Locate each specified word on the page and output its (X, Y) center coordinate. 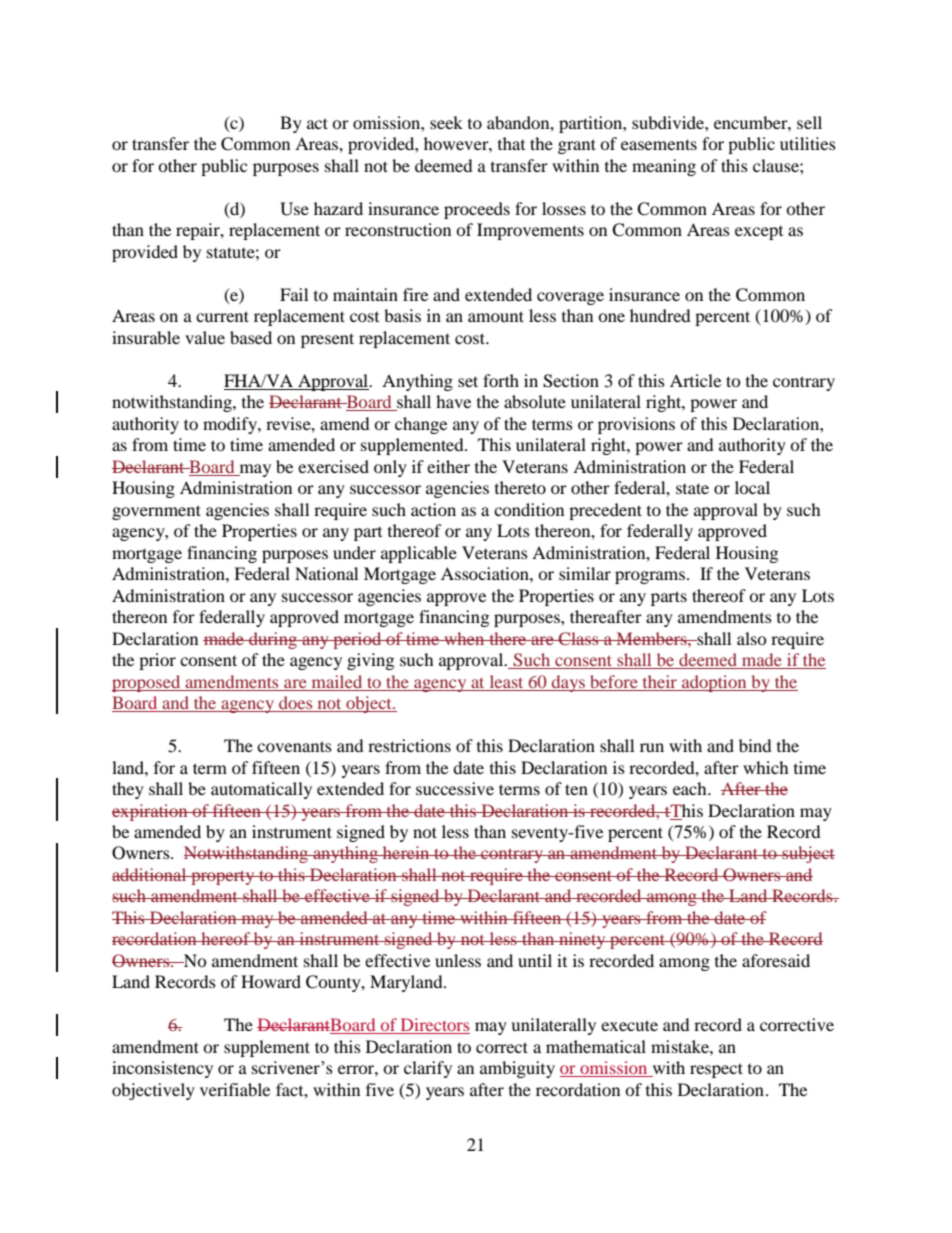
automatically (261, 790)
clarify (428, 1069)
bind (755, 745)
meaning (664, 167)
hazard (338, 208)
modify (231, 425)
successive (455, 788)
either (448, 466)
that (511, 143)
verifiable (235, 1089)
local (752, 487)
